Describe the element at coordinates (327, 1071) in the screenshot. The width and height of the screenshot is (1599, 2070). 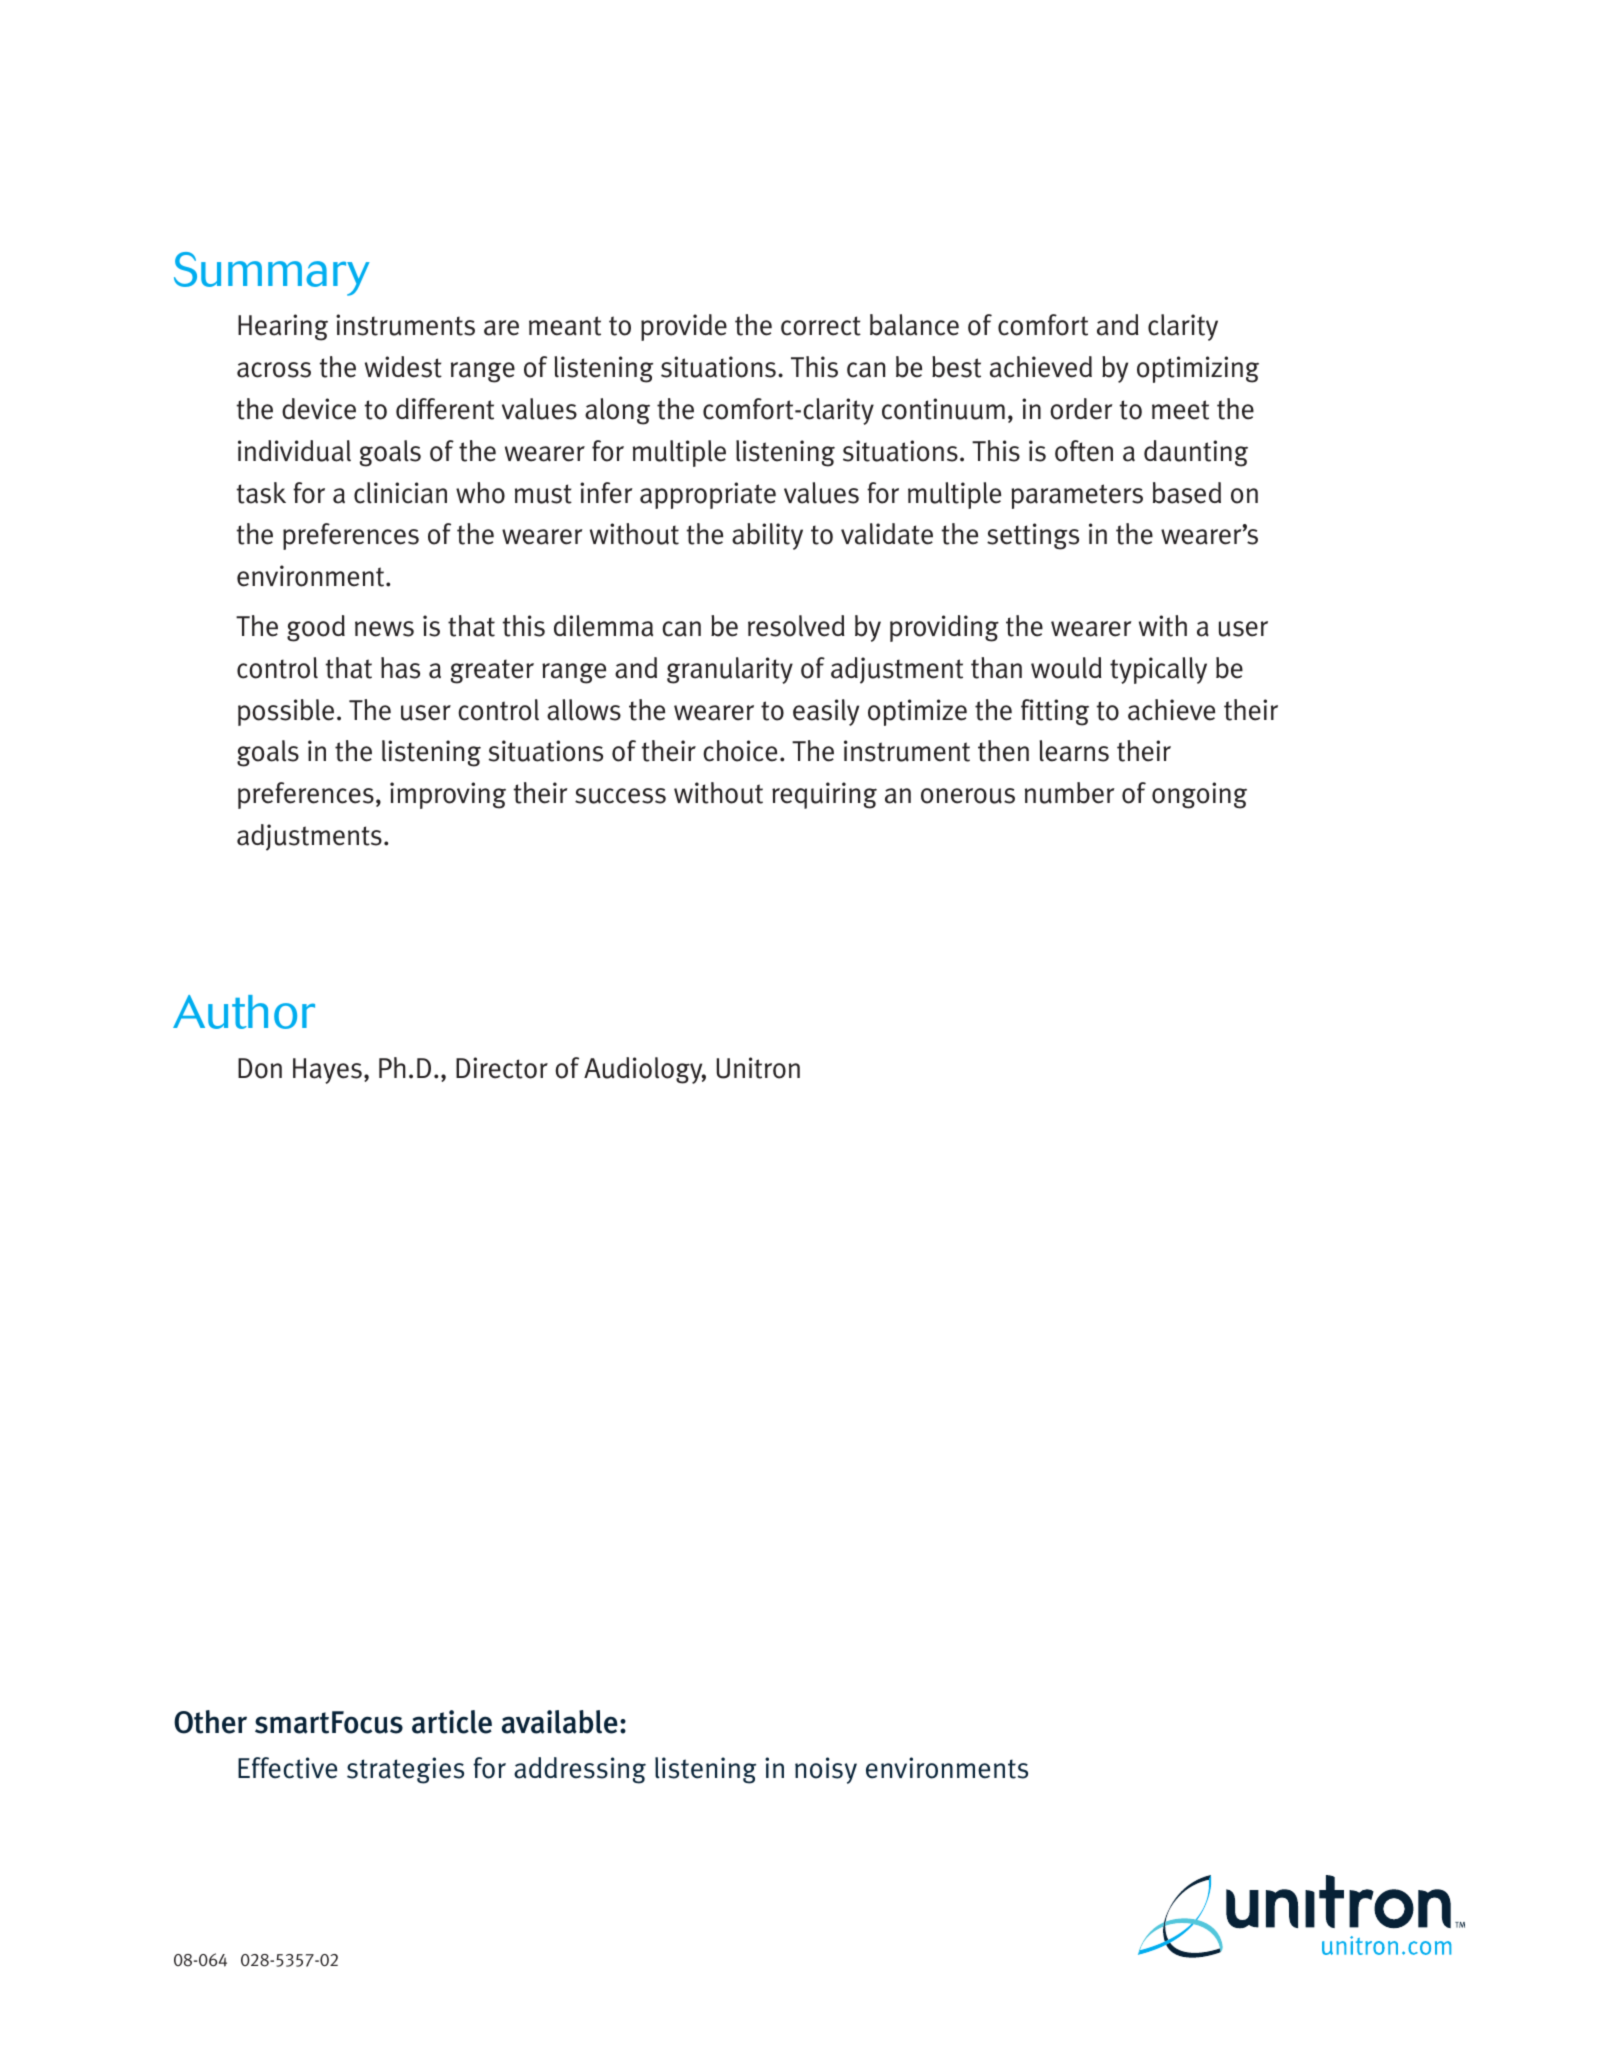
I see `Hayes` at that location.
